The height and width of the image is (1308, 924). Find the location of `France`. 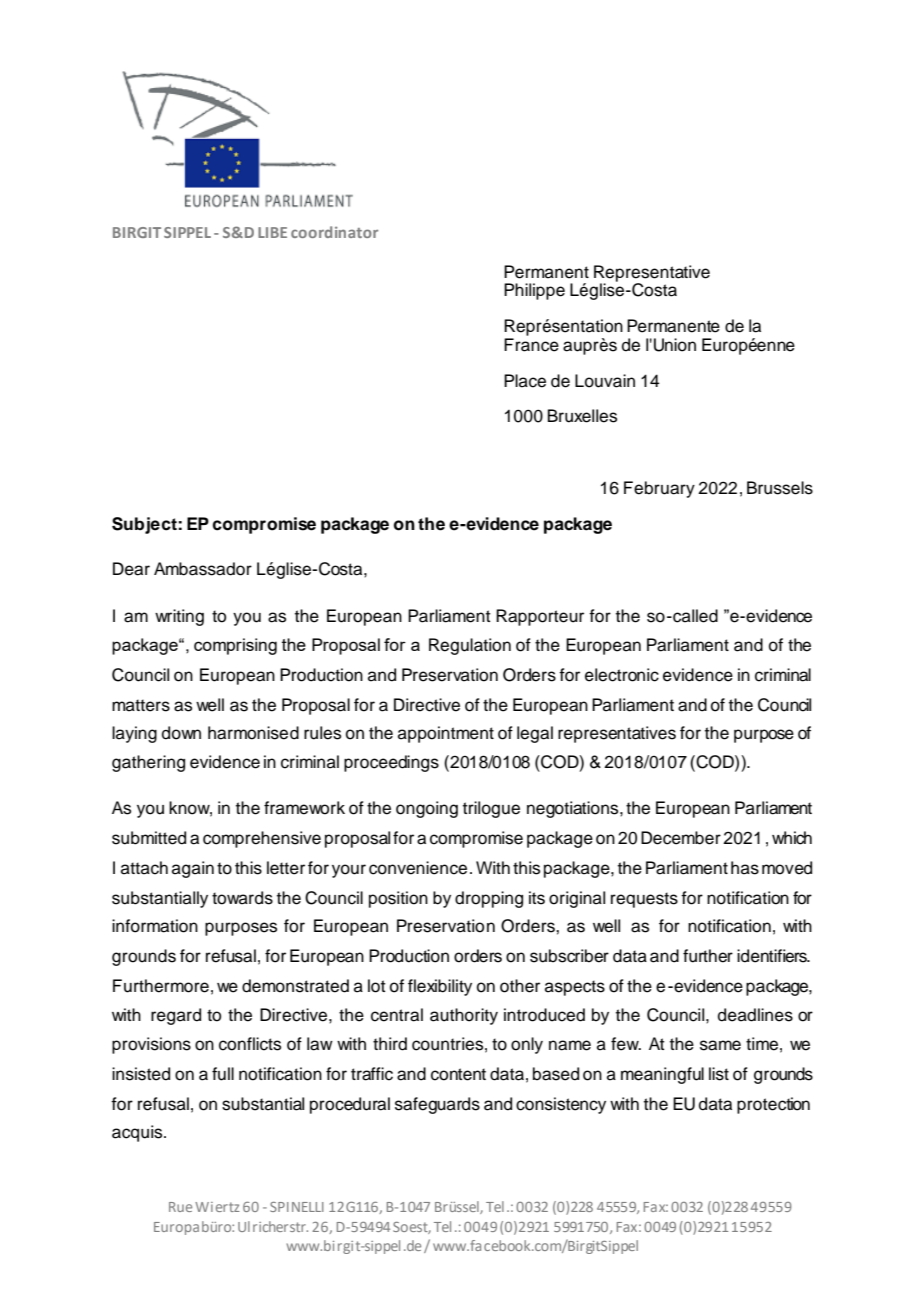

France is located at coordinates (531, 345).
